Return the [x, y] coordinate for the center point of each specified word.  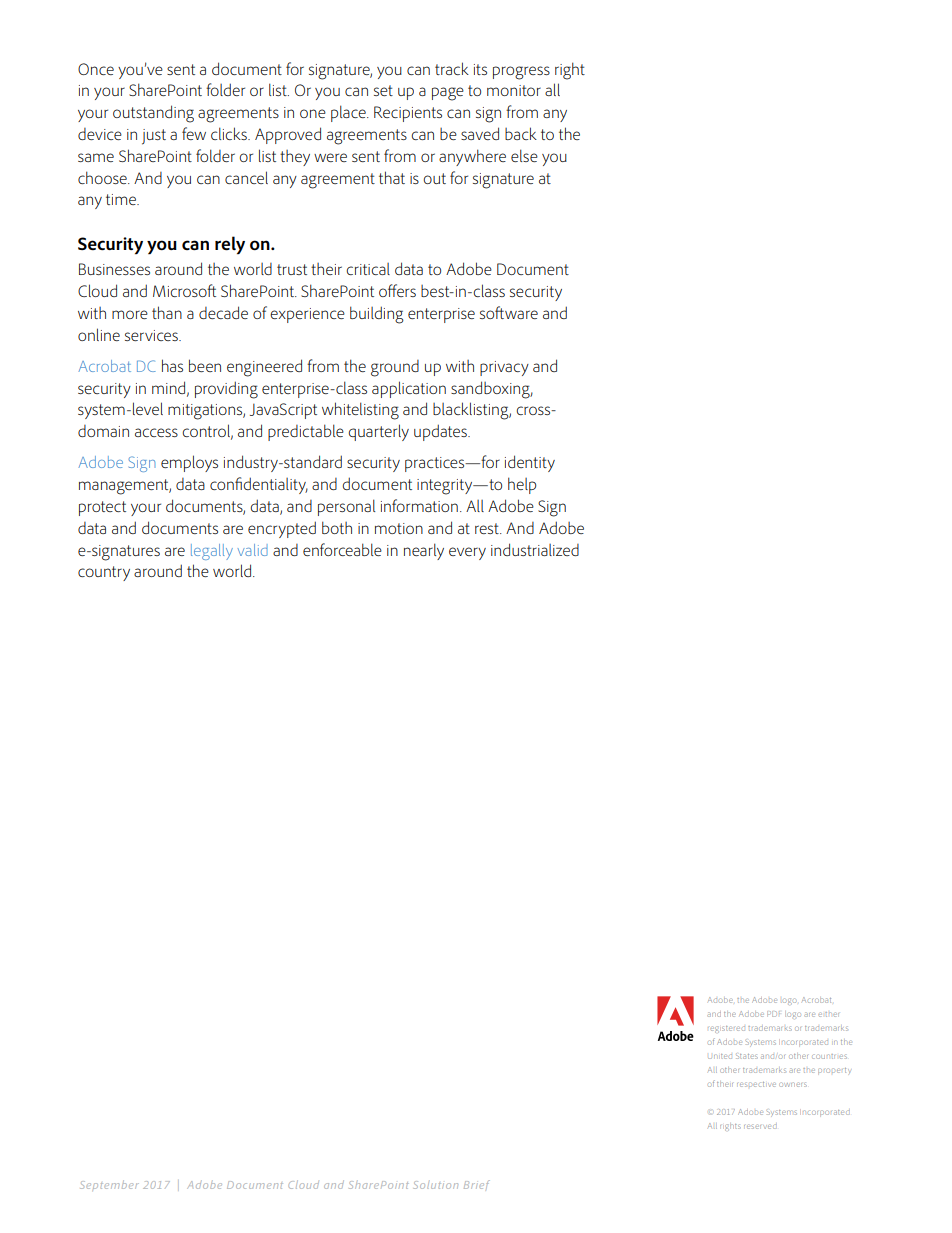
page [448, 94]
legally [212, 552]
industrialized [535, 549]
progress [521, 73]
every [467, 553]
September [109, 1184]
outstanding [153, 114]
